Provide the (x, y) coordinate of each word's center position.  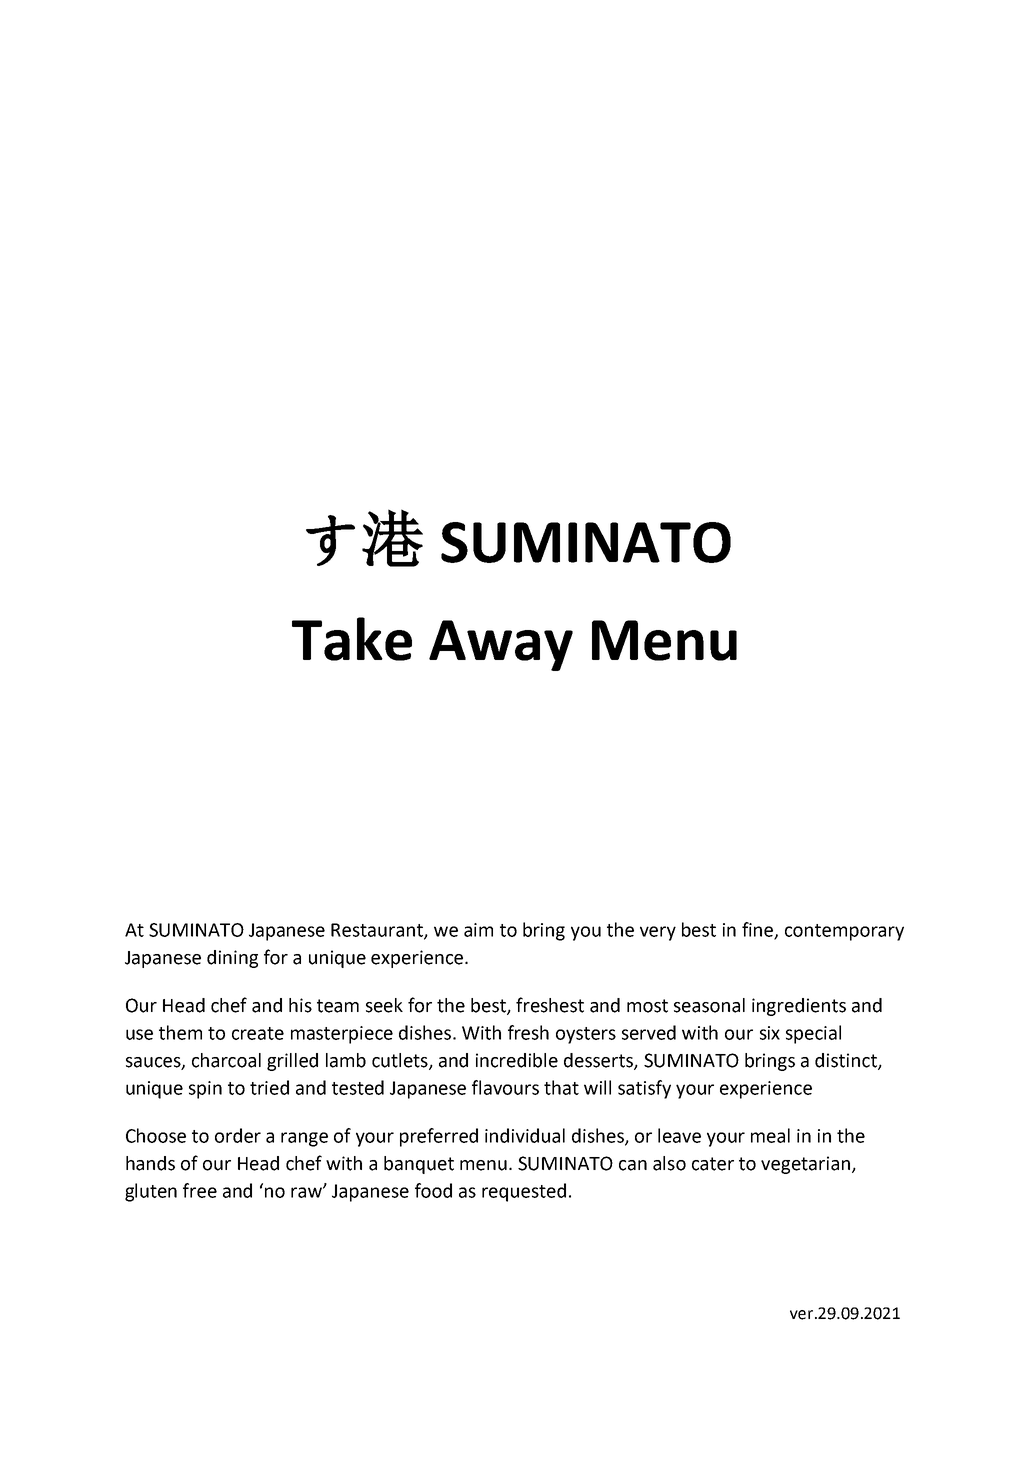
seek (384, 1005)
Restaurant (378, 931)
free (200, 1190)
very (658, 933)
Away (501, 645)
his (300, 1005)
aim (478, 930)
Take (352, 639)
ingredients (799, 1007)
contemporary (844, 932)
